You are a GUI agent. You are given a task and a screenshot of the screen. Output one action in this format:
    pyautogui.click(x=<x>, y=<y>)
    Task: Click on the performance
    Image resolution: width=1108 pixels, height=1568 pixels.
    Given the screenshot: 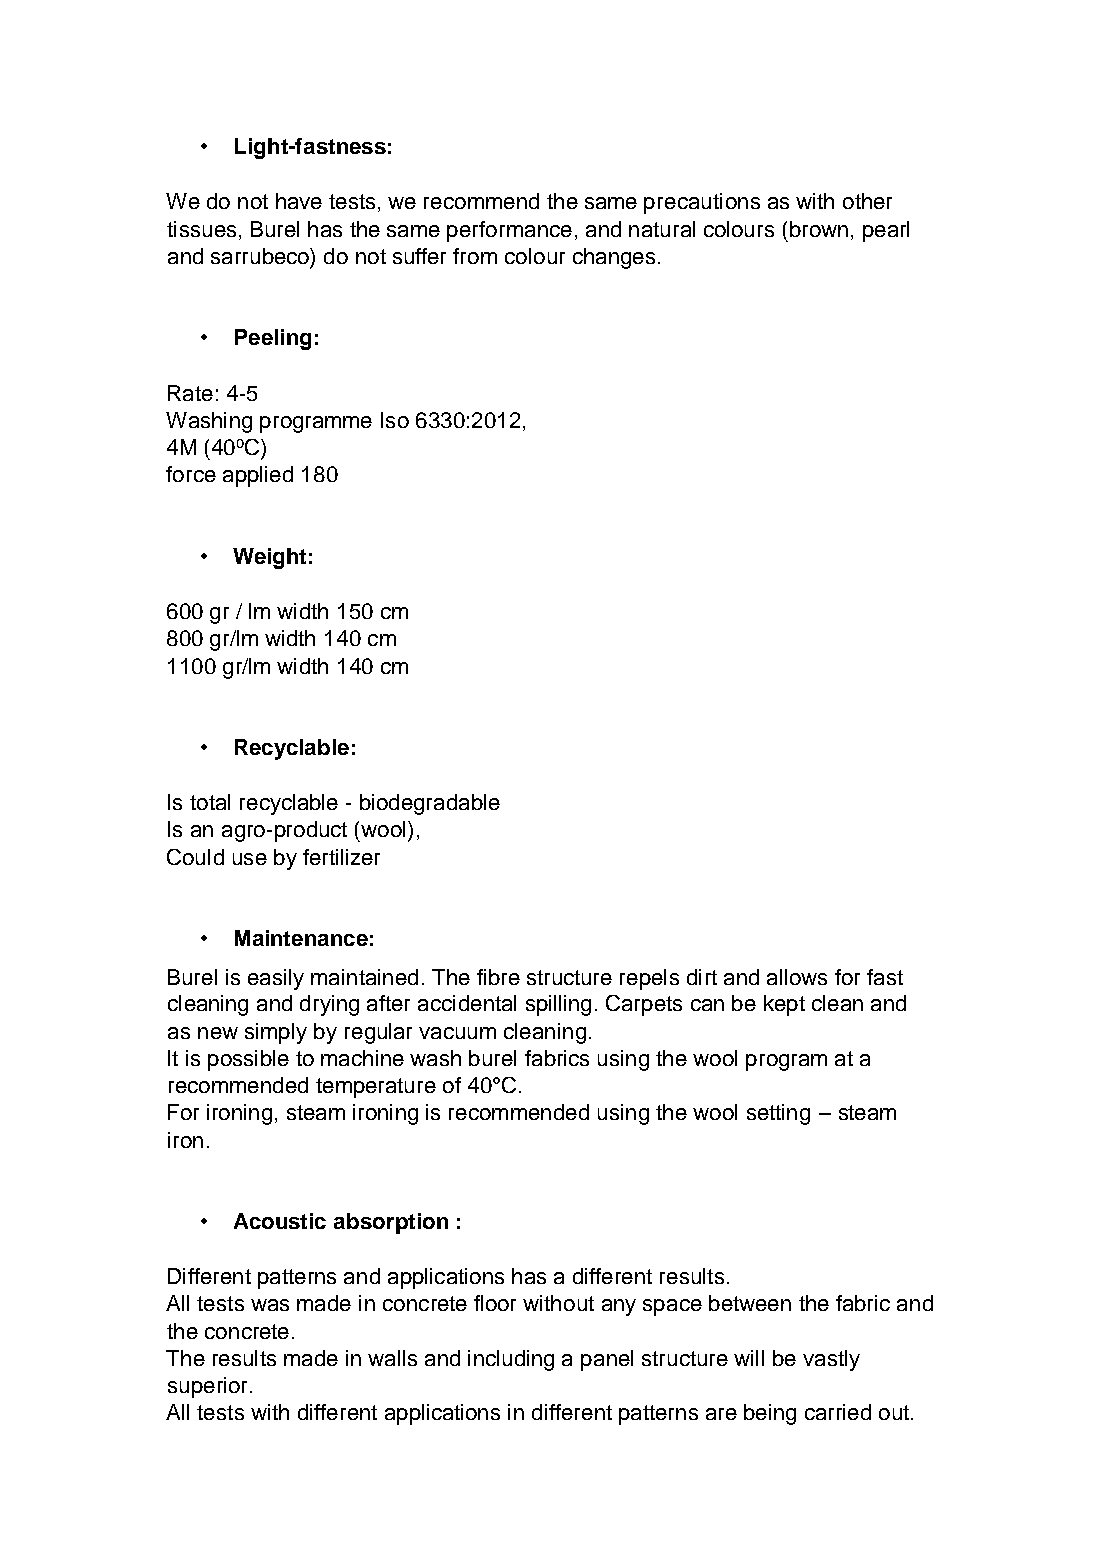 What is the action you would take?
    pyautogui.click(x=509, y=231)
